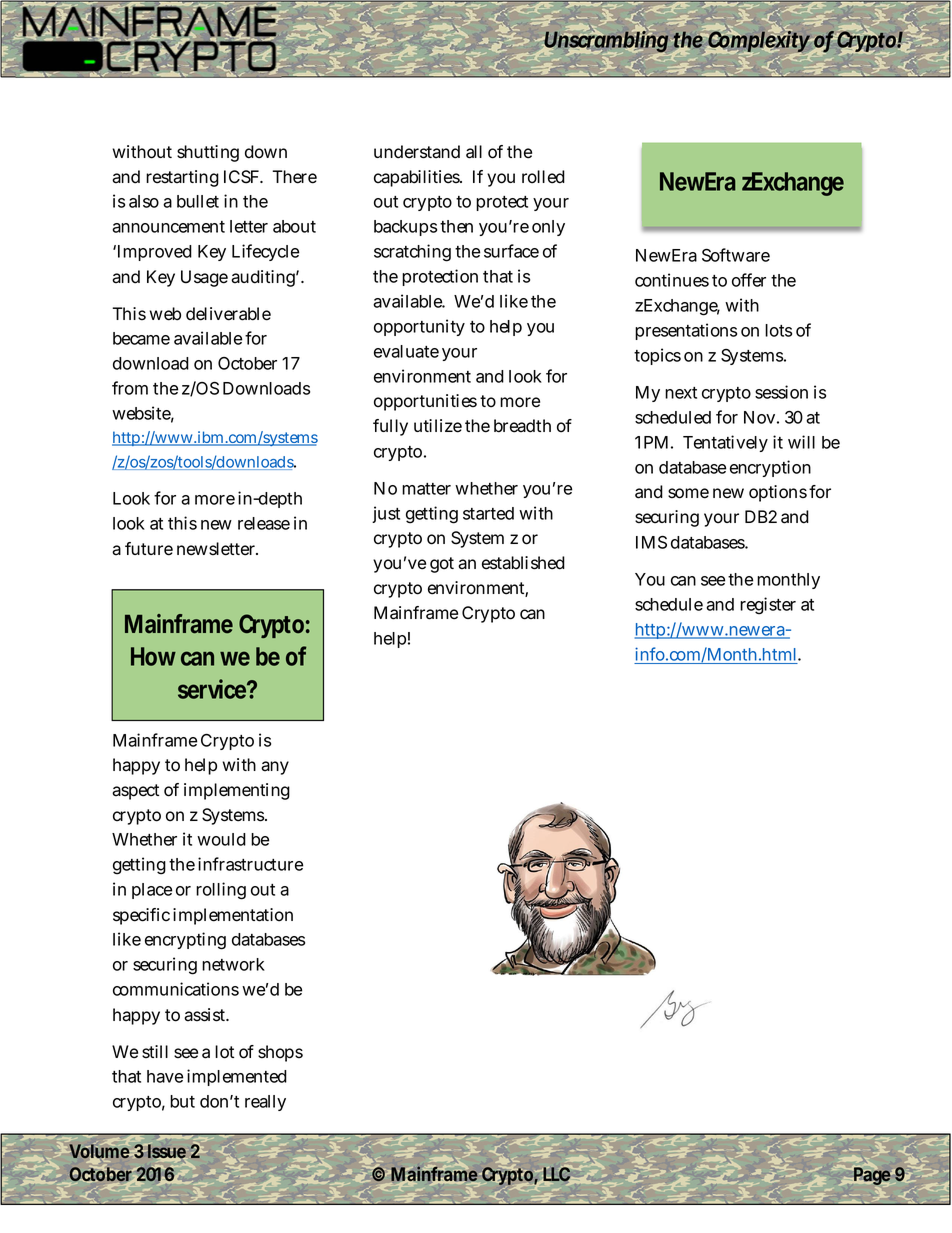 The height and width of the image is (1233, 952). What do you see at coordinates (168, 227) in the image?
I see `announcement` at bounding box center [168, 227].
